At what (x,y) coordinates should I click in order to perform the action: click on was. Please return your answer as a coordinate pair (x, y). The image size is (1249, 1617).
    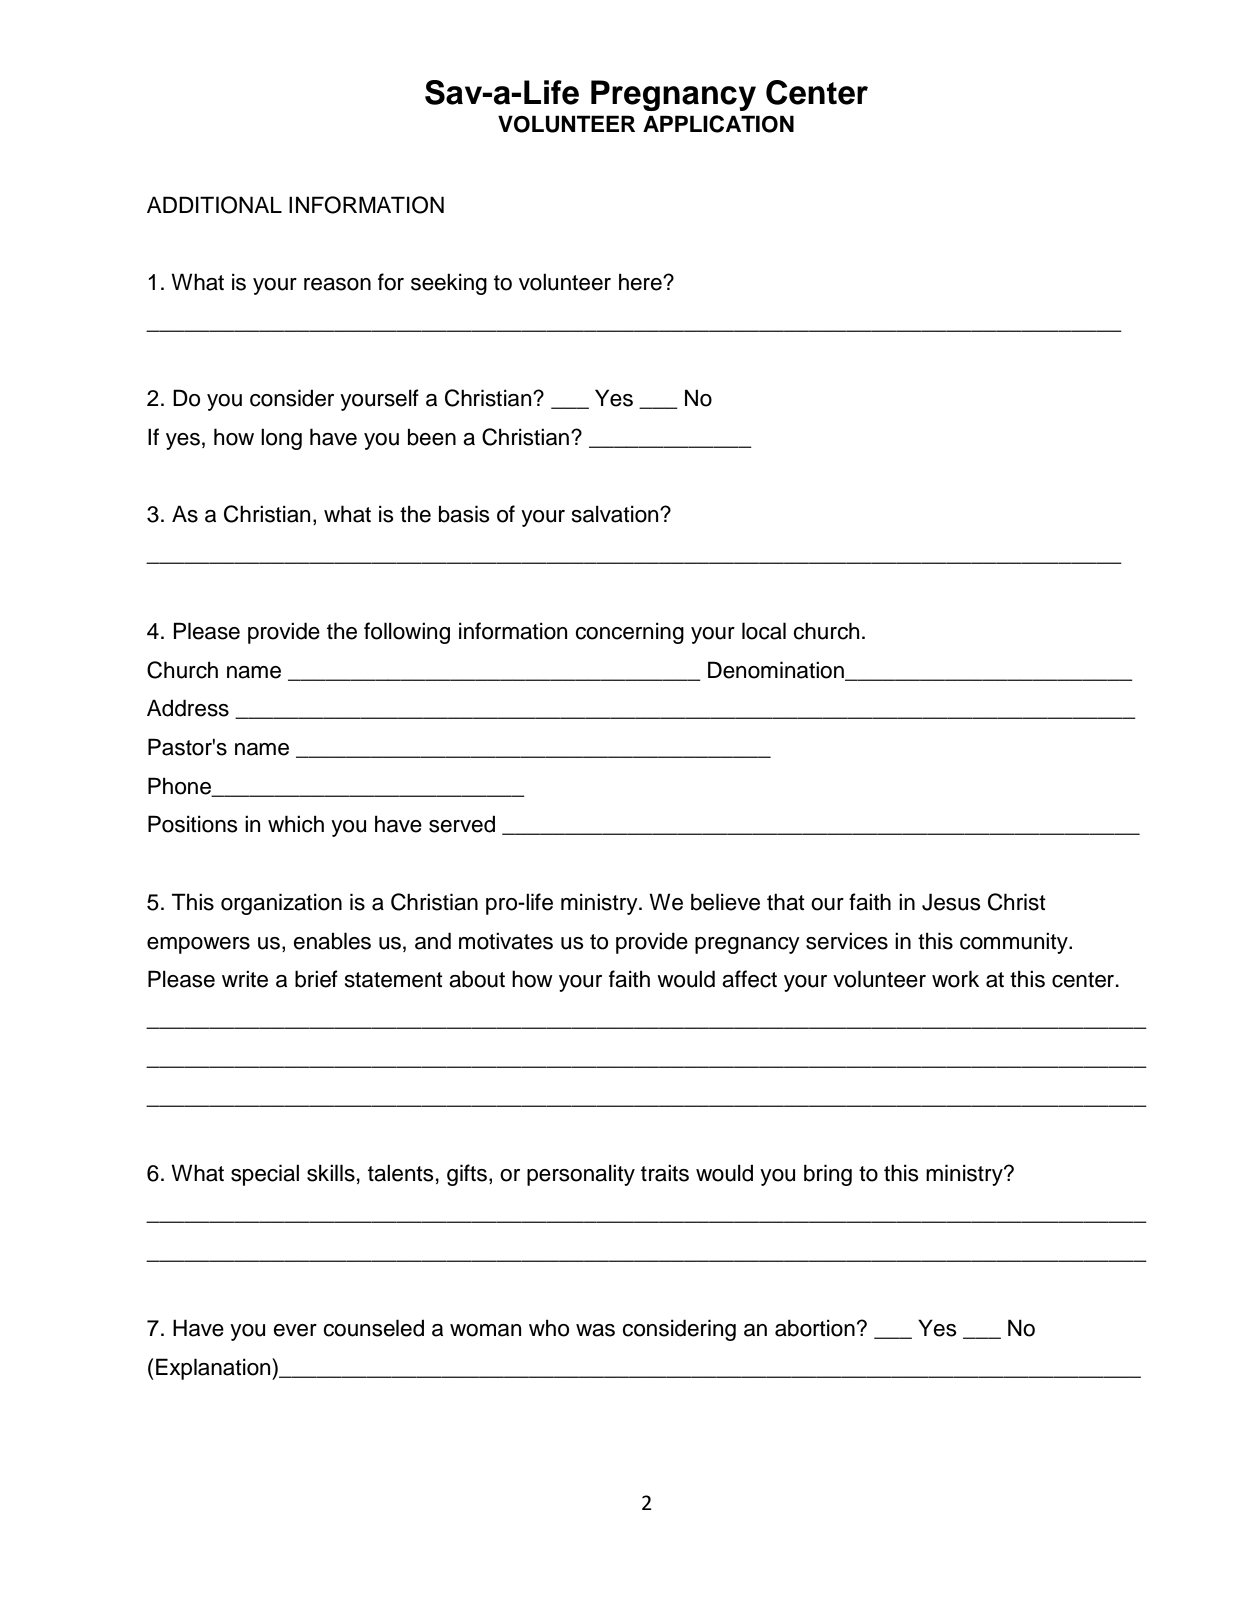
    Looking at the image, I should click on (595, 1330).
